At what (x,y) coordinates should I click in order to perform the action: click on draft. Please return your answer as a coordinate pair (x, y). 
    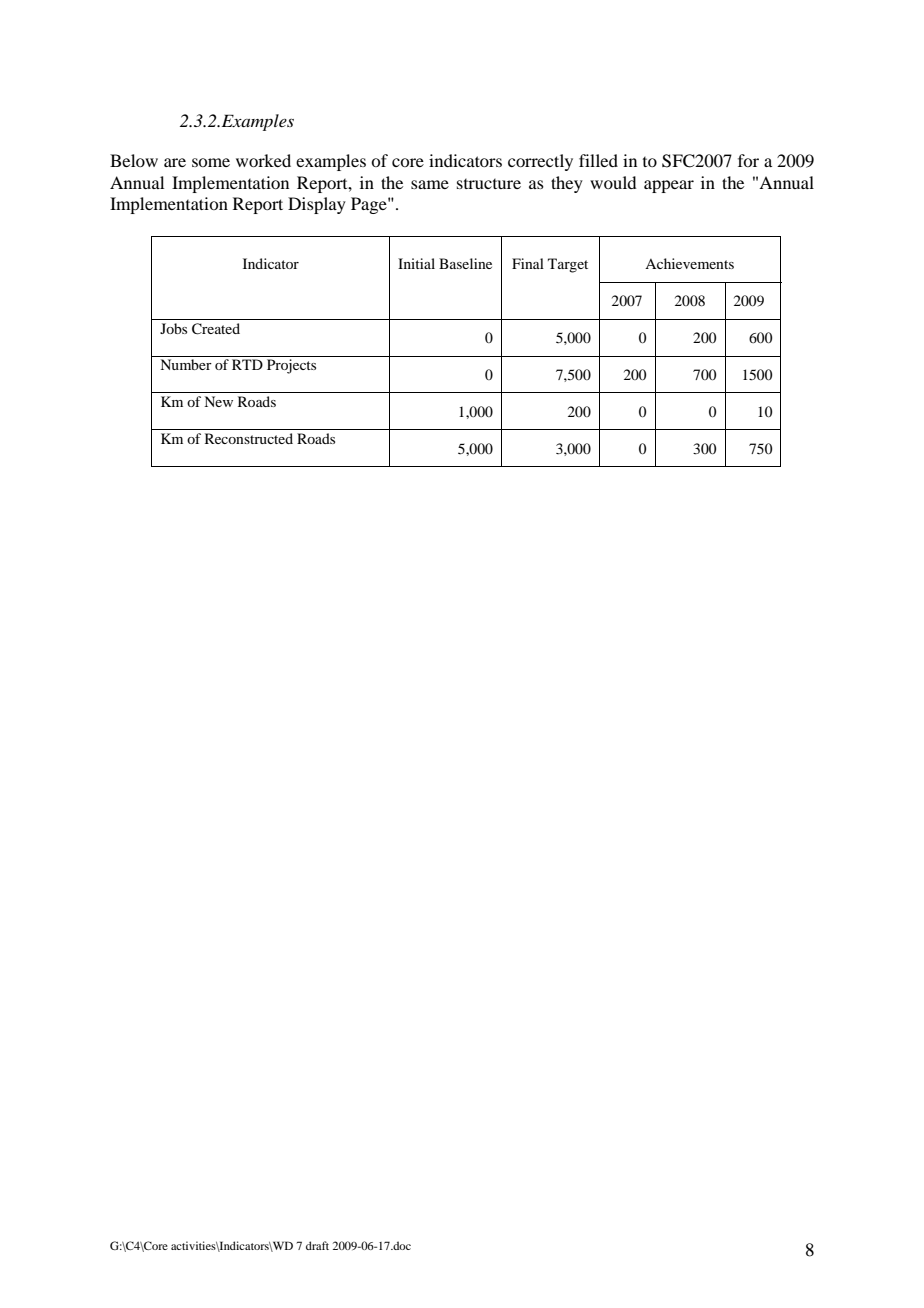
    Looking at the image, I should click on (317, 1245).
